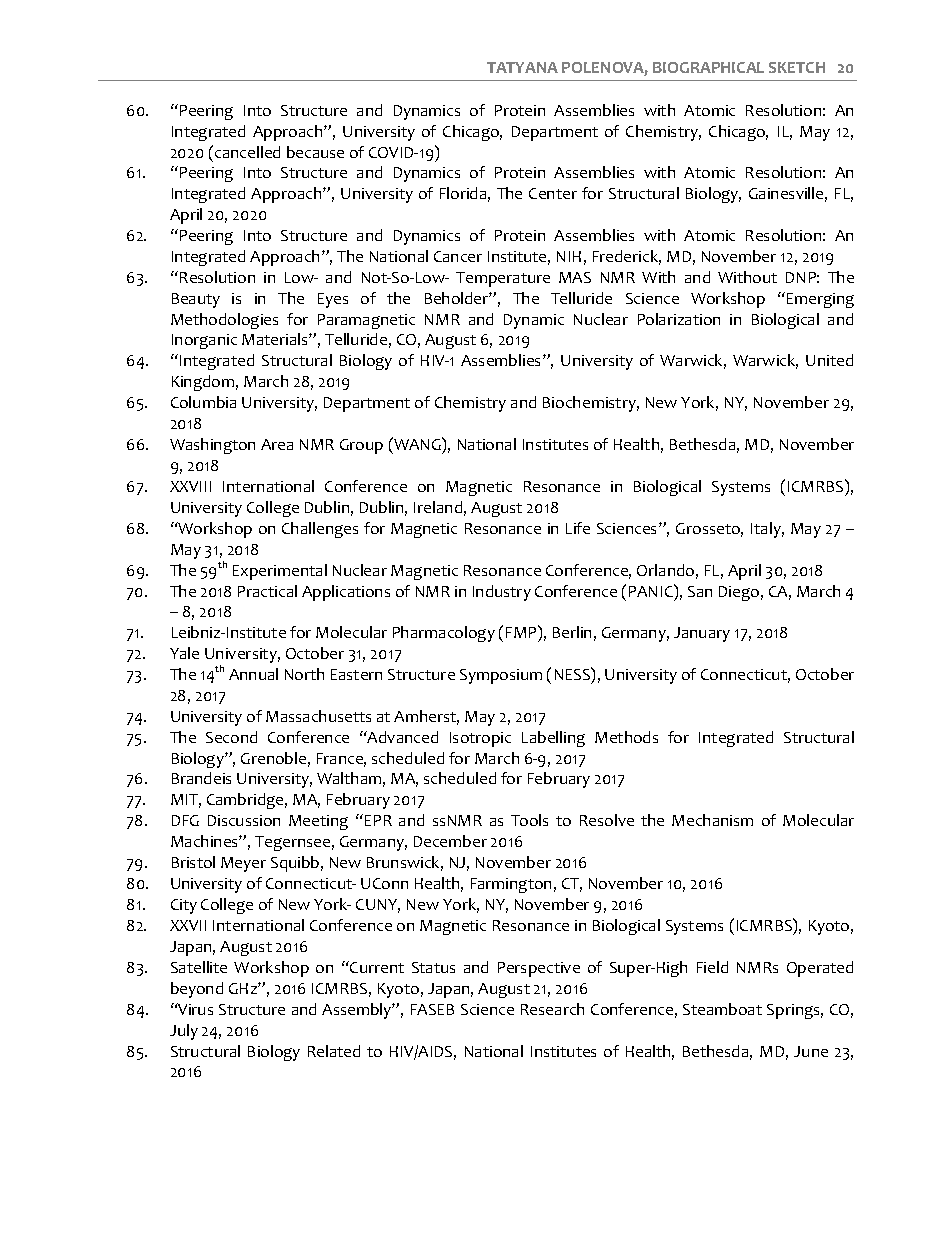 The width and height of the page is (952, 1233). Describe the element at coordinates (820, 300) in the page. I see `Emerging` at that location.
